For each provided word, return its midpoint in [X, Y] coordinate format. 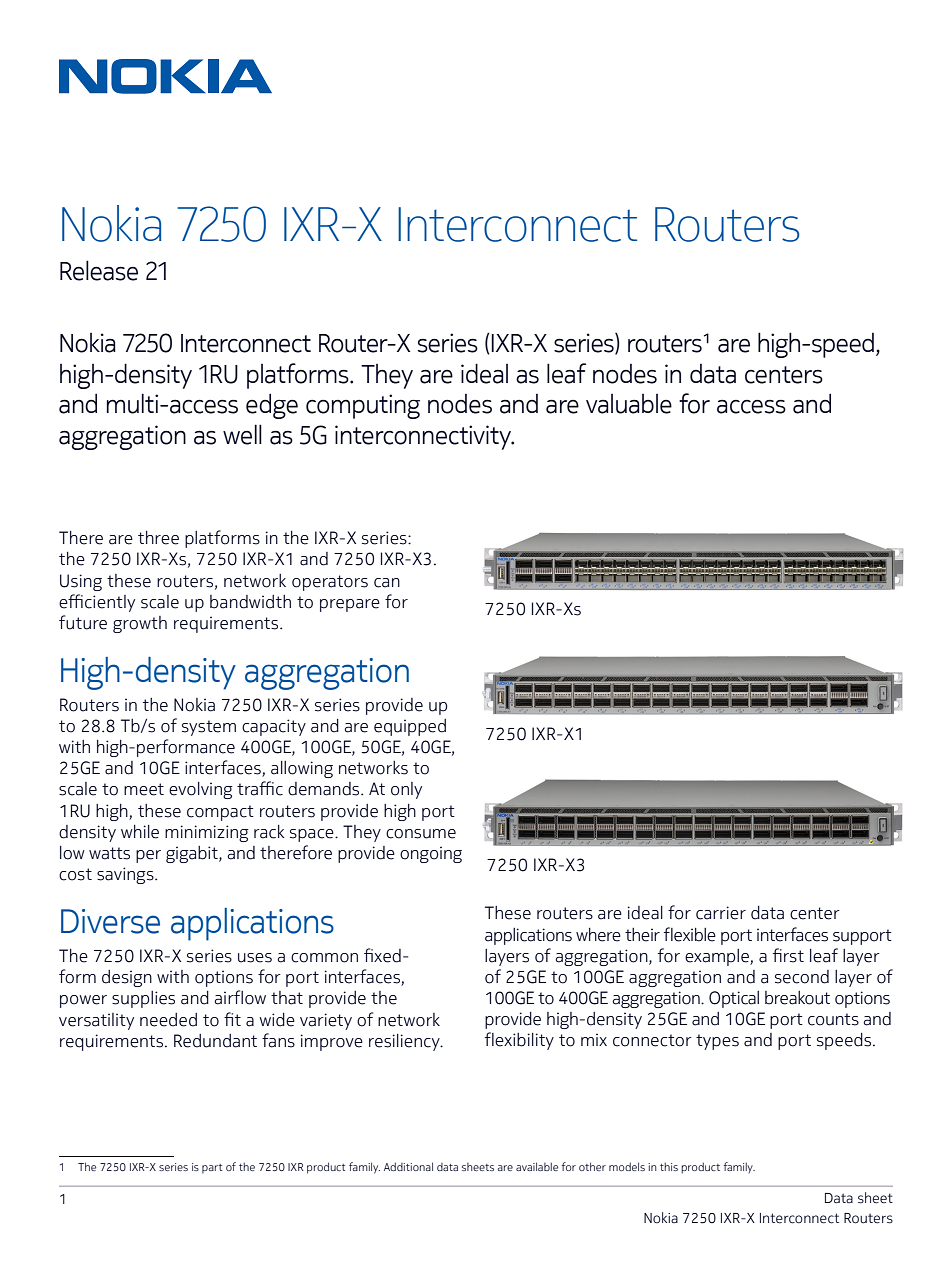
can [387, 583]
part [212, 1169]
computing [363, 406]
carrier [721, 913]
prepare [350, 605]
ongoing [431, 854]
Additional [408, 1166]
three [158, 538]
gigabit [193, 854]
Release [99, 270]
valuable [629, 404]
